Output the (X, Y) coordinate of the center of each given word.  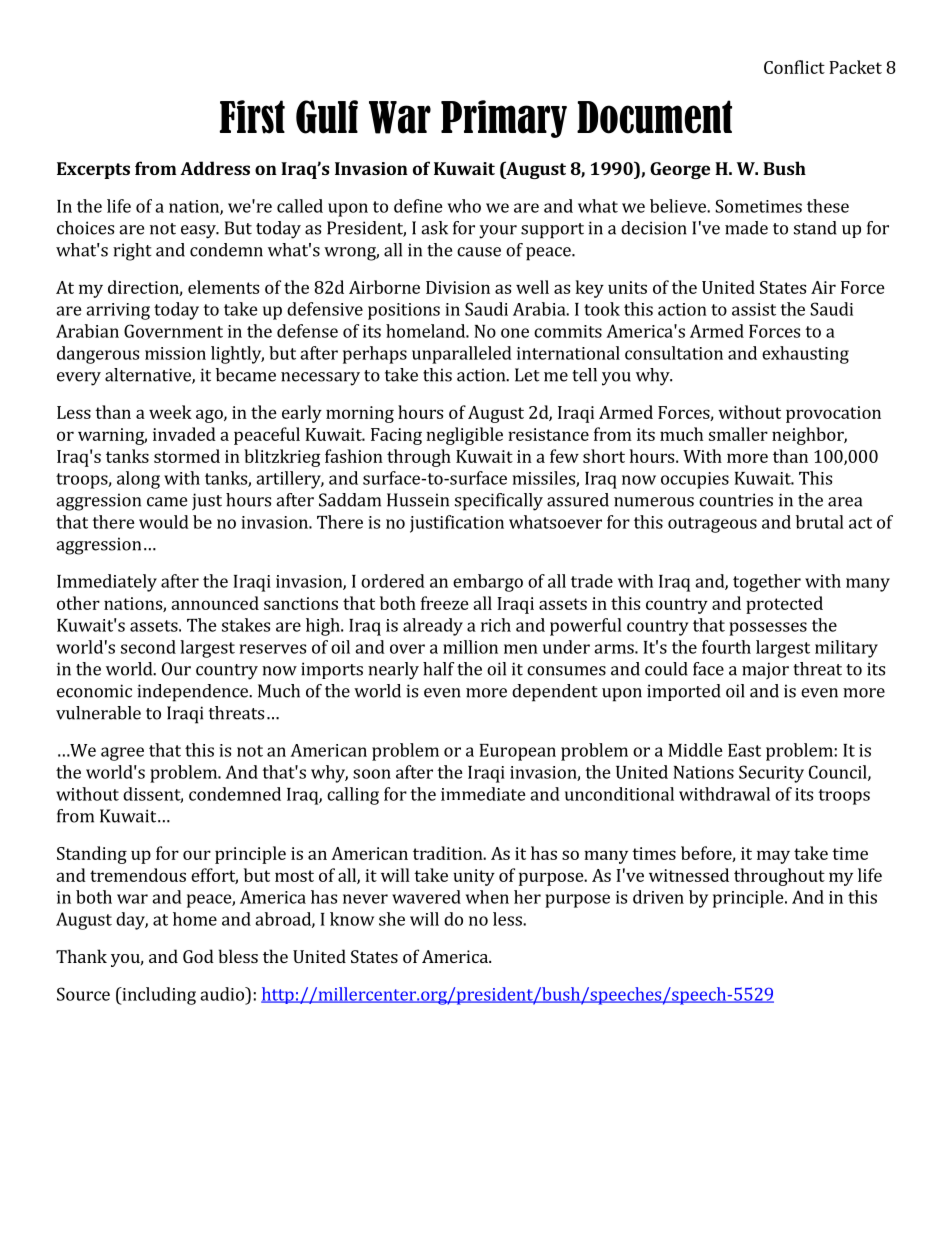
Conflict (794, 67)
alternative (149, 376)
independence (193, 693)
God (198, 956)
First (252, 117)
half (438, 669)
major (765, 670)
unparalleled (462, 355)
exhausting (805, 355)
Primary (504, 119)
